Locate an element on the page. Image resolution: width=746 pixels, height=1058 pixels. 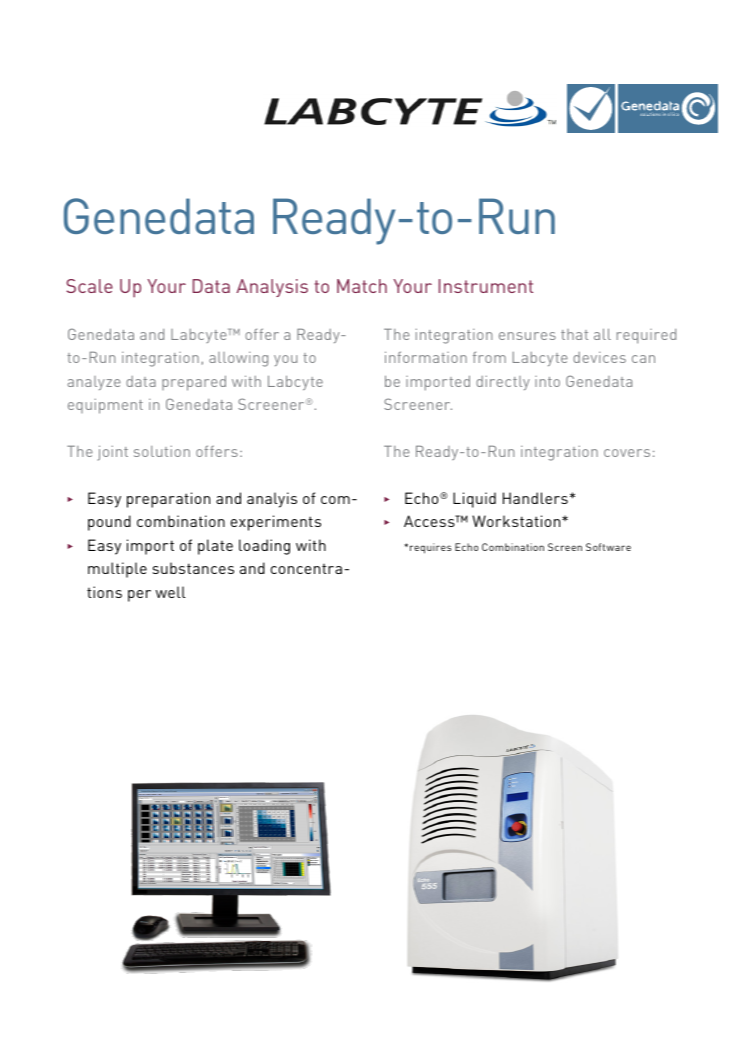
requires is located at coordinates (431, 548).
